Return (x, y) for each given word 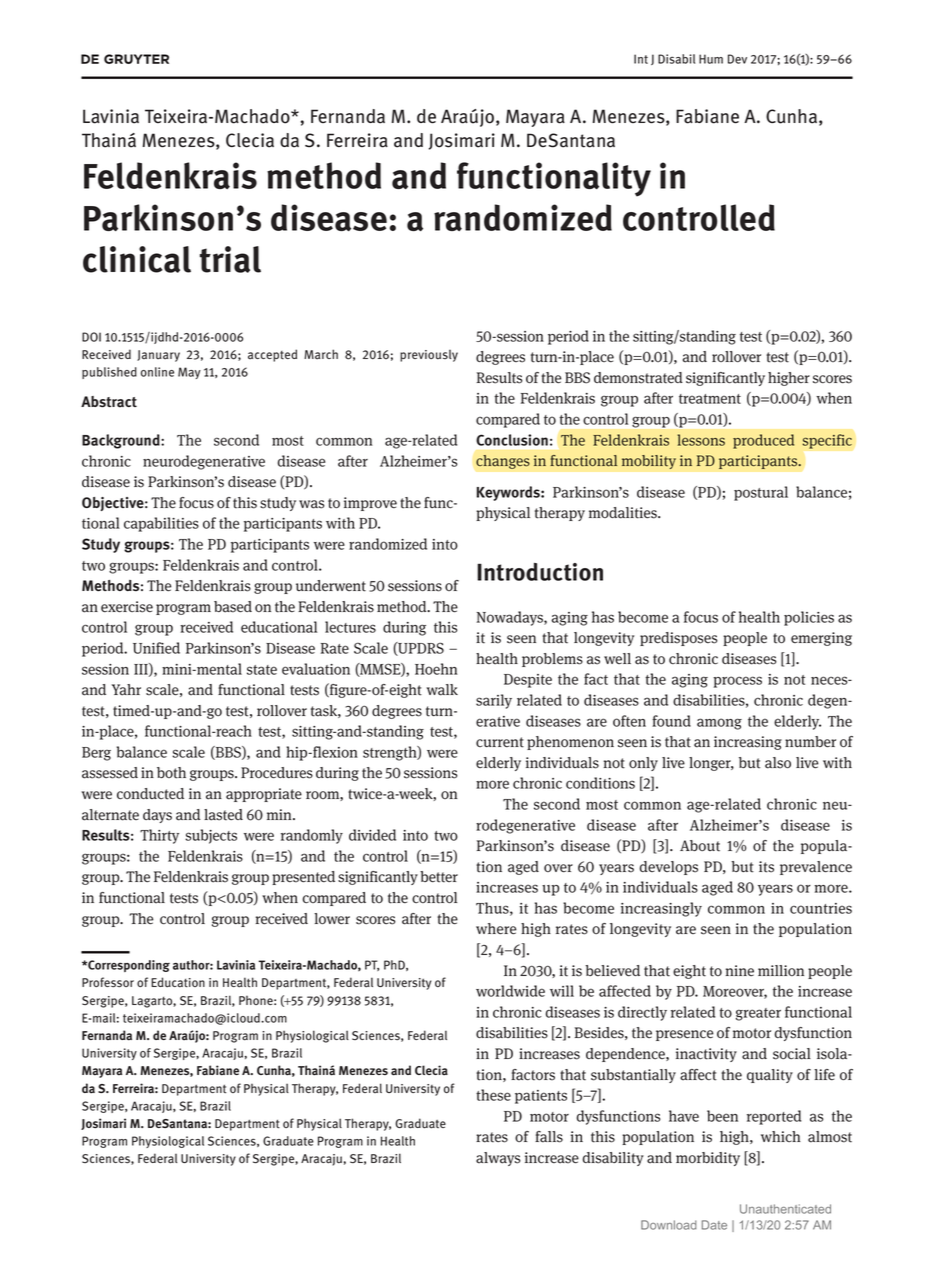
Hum (711, 59)
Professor (108, 982)
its (766, 867)
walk (442, 690)
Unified (156, 648)
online (157, 372)
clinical (137, 259)
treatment (710, 399)
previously (429, 356)
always (498, 1159)
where (496, 929)
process (737, 682)
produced (763, 441)
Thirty (159, 836)
